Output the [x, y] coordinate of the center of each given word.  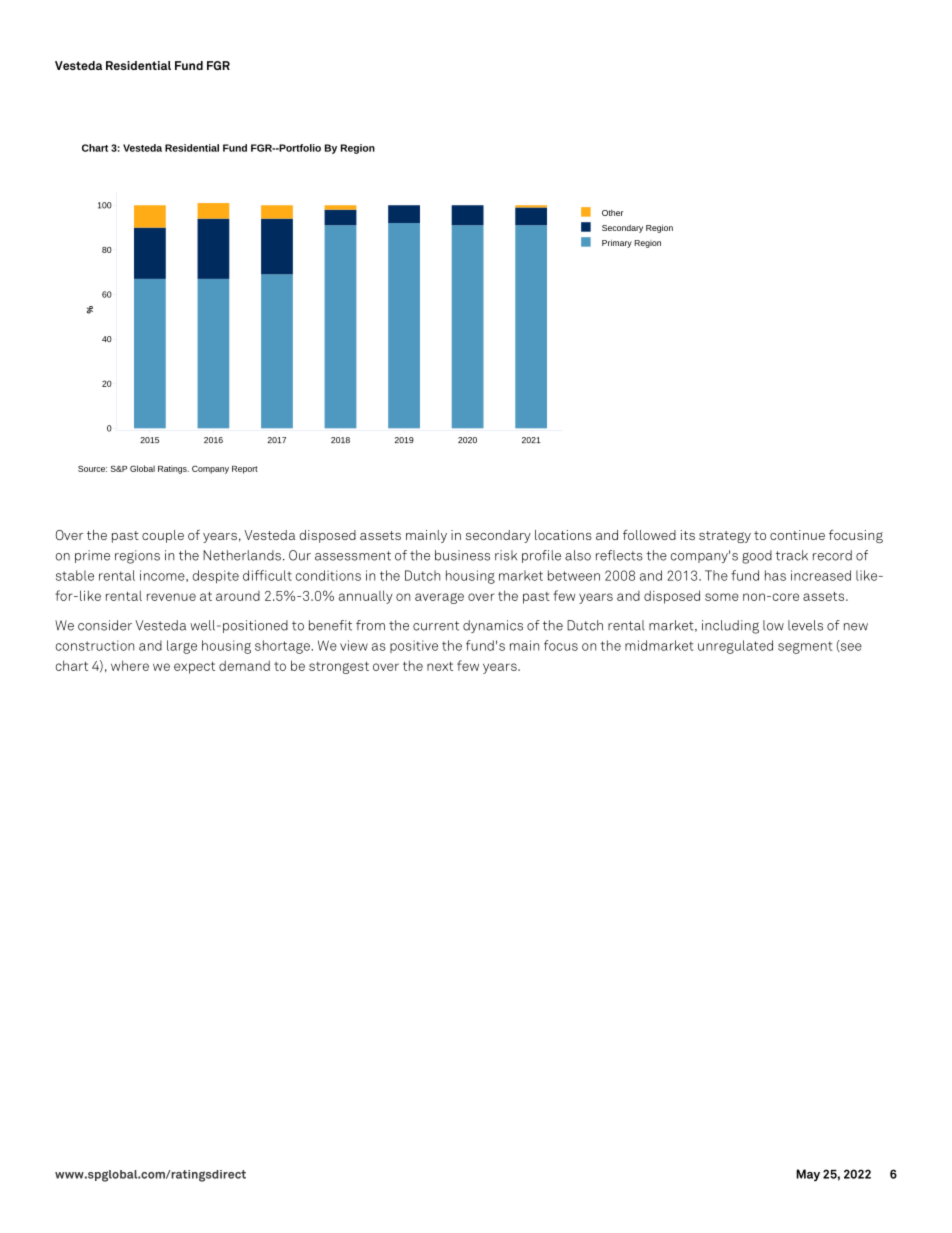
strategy [725, 537]
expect [194, 667]
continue [797, 535]
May [808, 1175]
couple [163, 536]
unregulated [735, 647]
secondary [498, 536]
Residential [138, 65]
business [462, 555]
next [440, 666]
